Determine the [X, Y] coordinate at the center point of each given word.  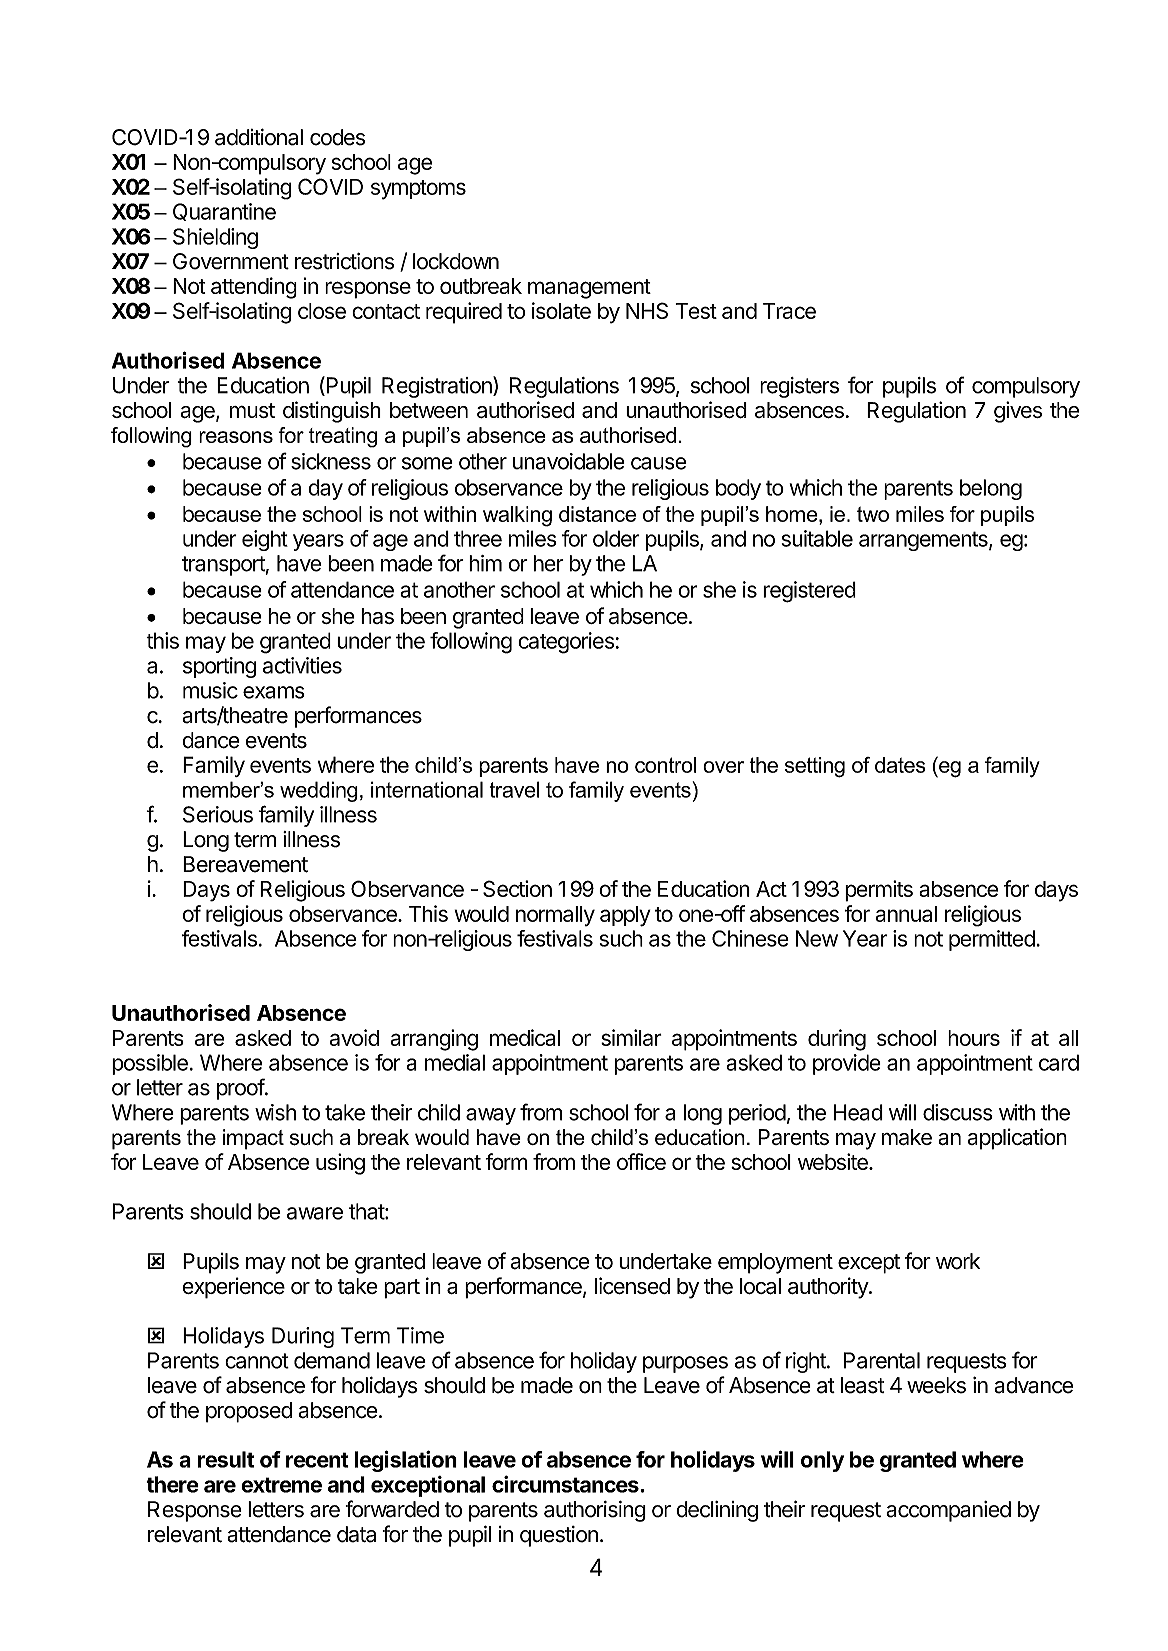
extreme [281, 1485]
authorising [595, 1511]
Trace [789, 311]
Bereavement [245, 864]
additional [259, 137]
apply [625, 916]
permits [879, 891]
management [589, 289]
